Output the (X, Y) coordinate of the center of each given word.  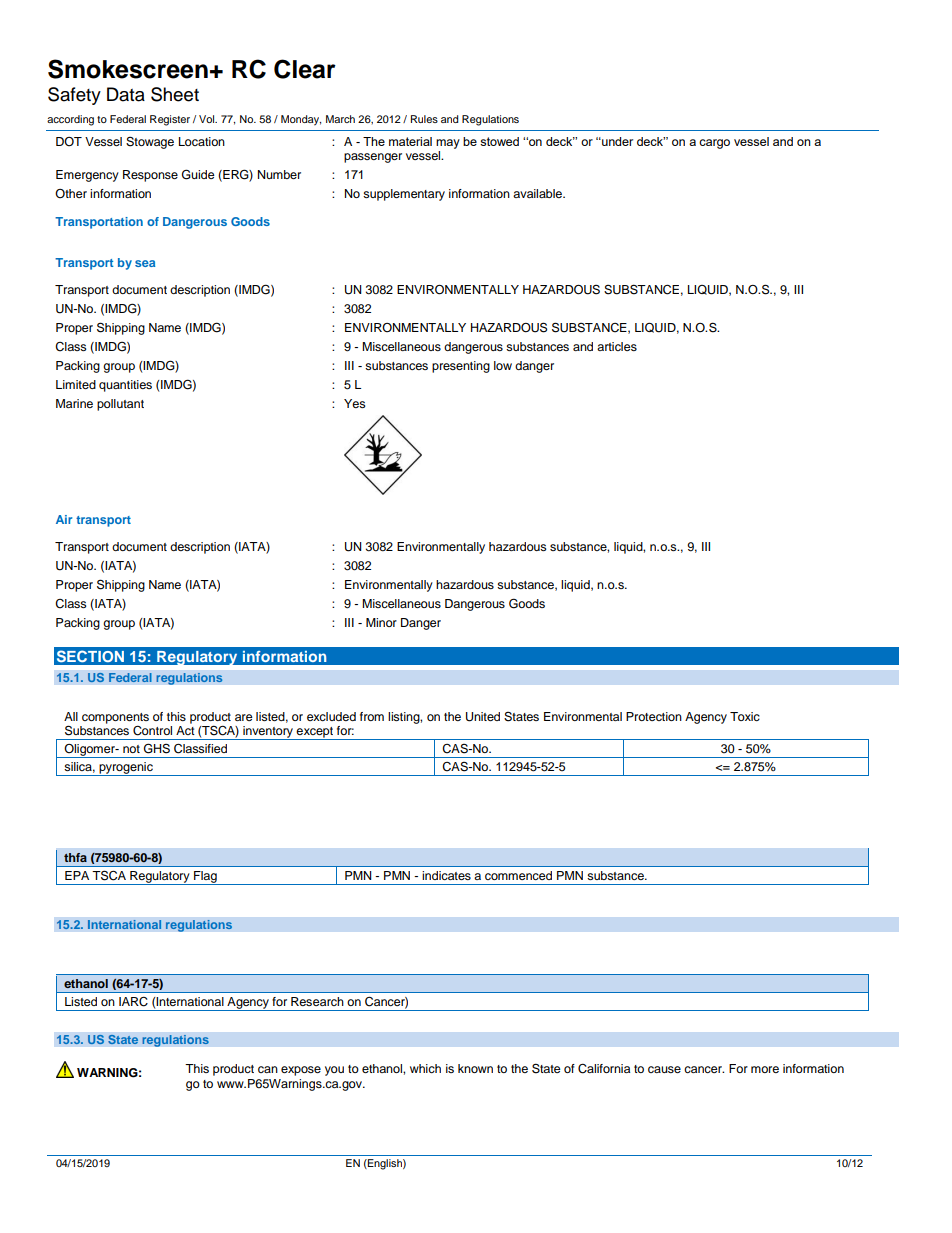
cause (664, 1069)
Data (126, 94)
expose (301, 1071)
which (425, 1068)
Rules (424, 119)
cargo (714, 144)
